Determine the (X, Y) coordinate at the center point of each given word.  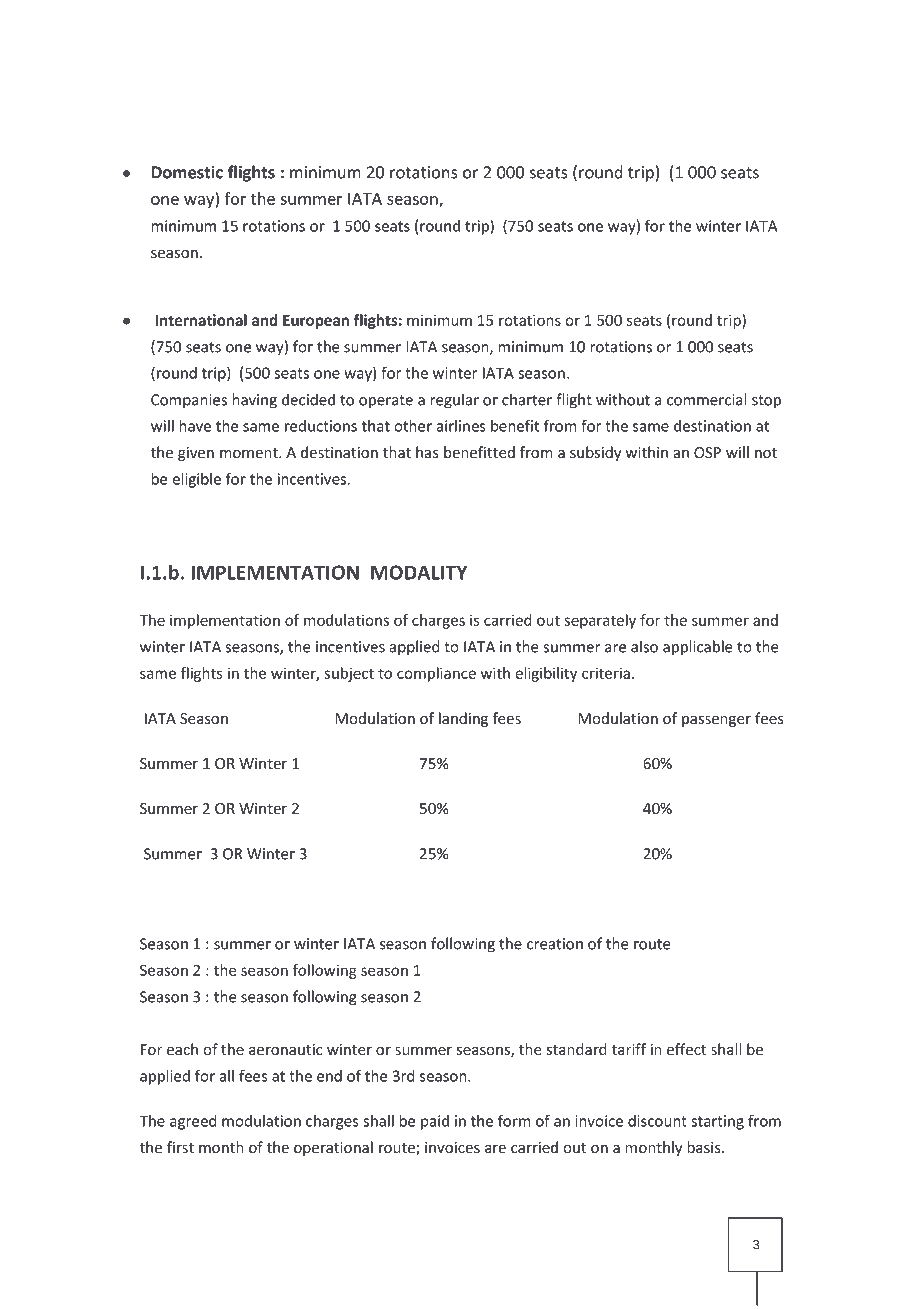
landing (463, 719)
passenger (716, 721)
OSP (707, 452)
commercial (706, 399)
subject (349, 674)
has (427, 452)
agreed (193, 1122)
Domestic (187, 172)
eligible (196, 480)
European (316, 322)
